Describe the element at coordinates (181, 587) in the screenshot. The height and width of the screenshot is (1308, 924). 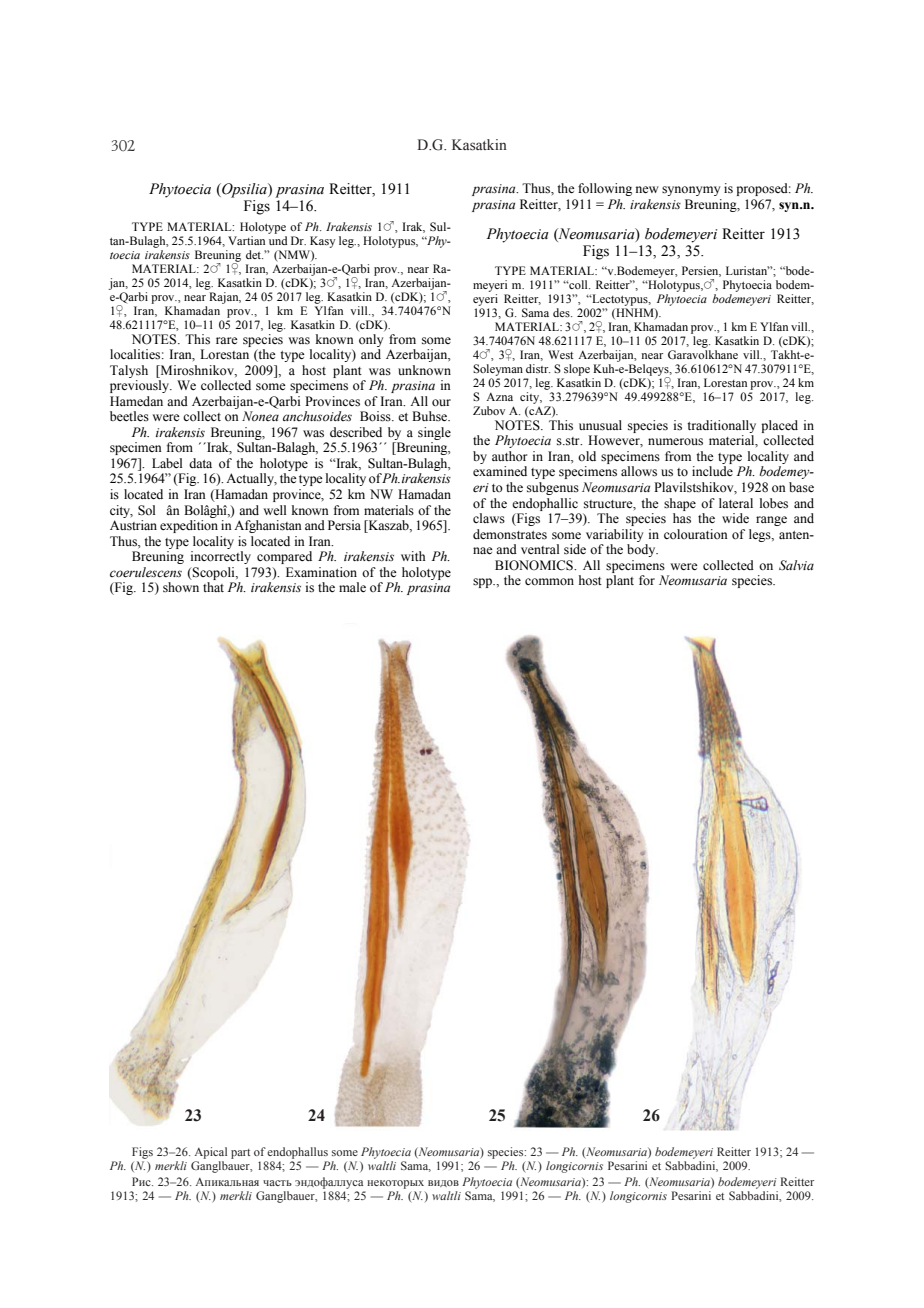
I see `shown` at that location.
